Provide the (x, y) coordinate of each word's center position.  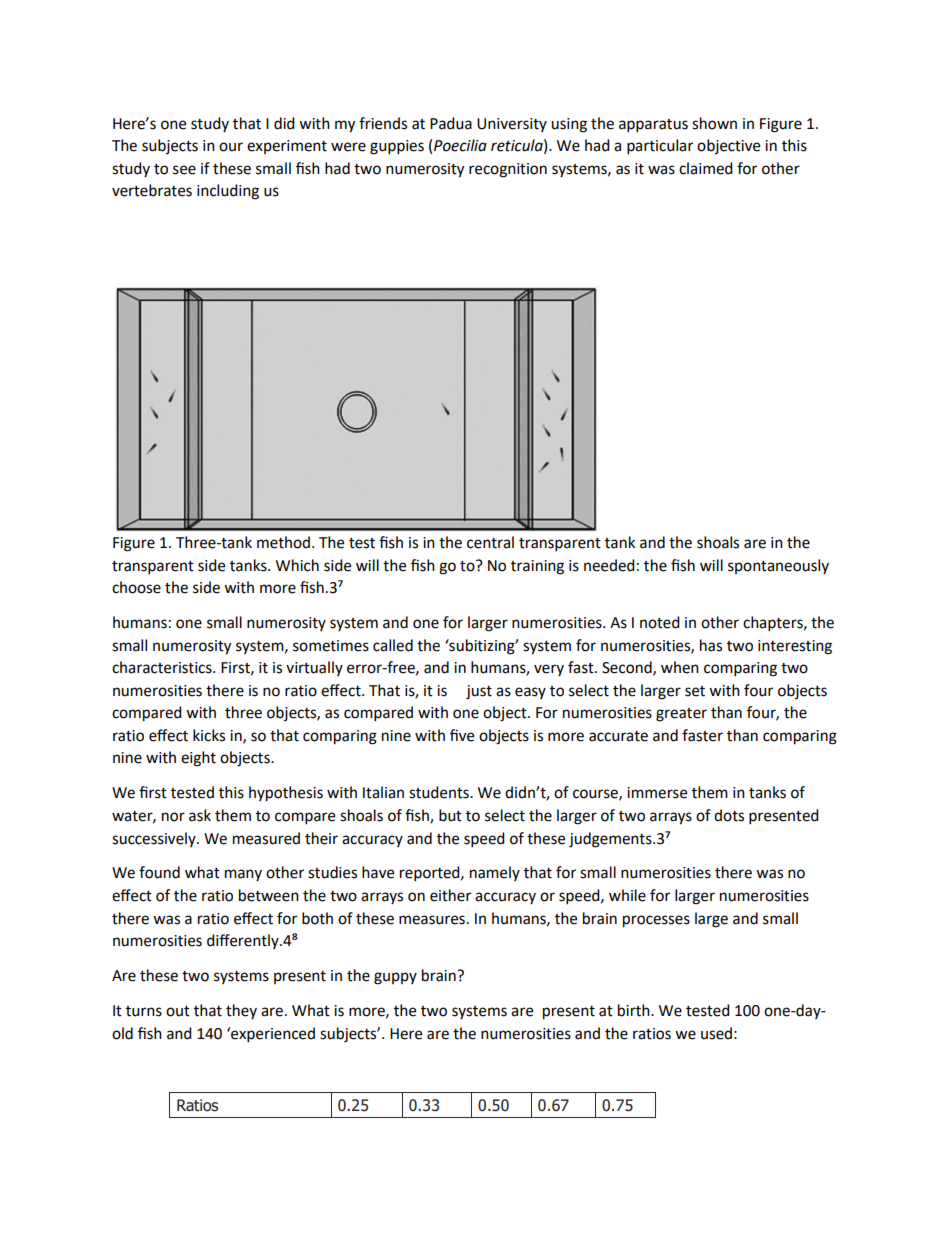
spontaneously (778, 566)
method (283, 542)
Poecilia (460, 145)
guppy (395, 978)
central (490, 542)
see (184, 170)
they (241, 1011)
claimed (706, 168)
